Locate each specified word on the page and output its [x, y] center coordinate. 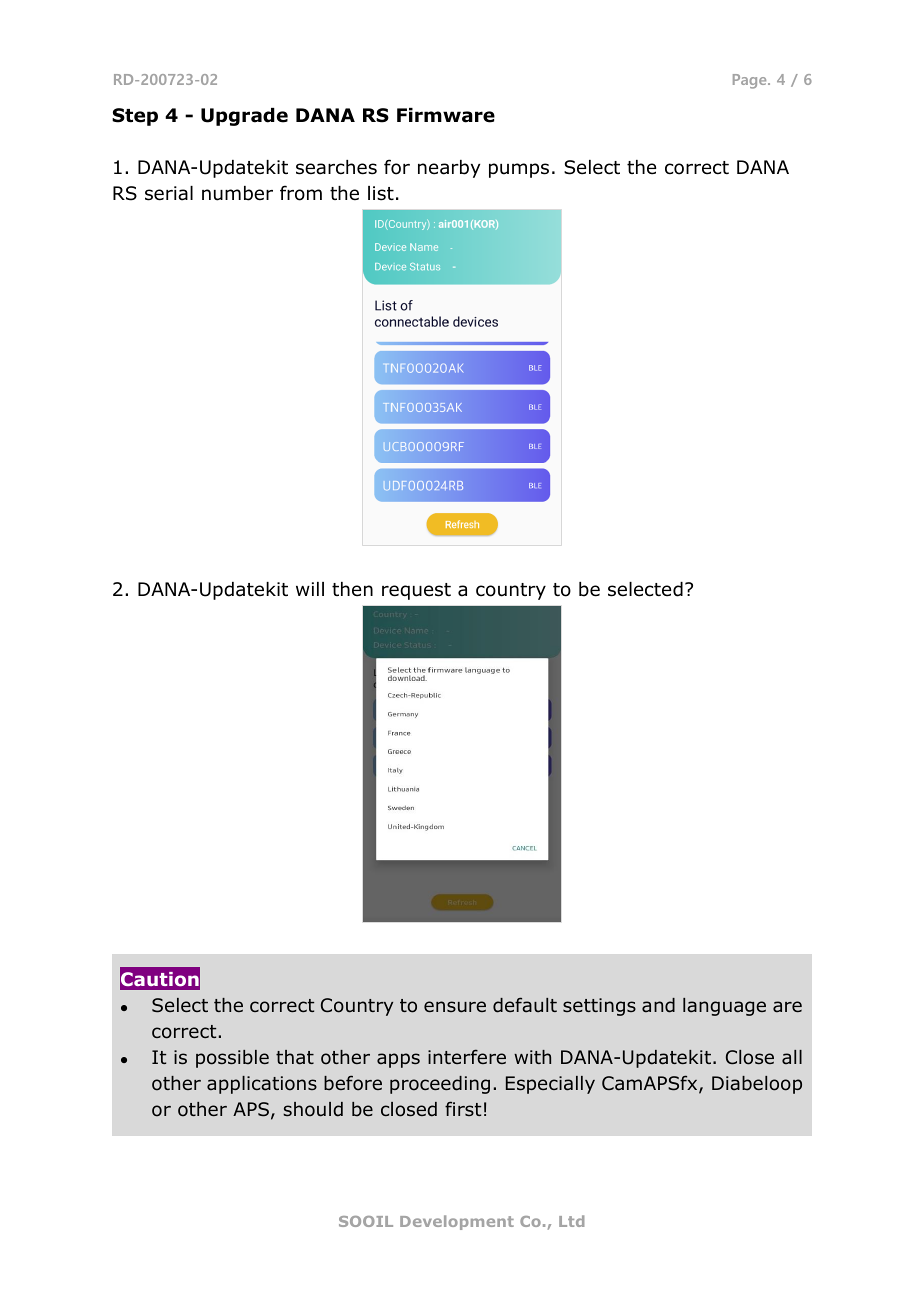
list [381, 193]
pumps [519, 170]
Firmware [446, 115]
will [310, 589]
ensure [455, 1007]
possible [232, 1059]
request [416, 591]
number [237, 193]
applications [262, 1085]
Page [751, 81]
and [658, 1005]
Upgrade [244, 117]
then [352, 589]
